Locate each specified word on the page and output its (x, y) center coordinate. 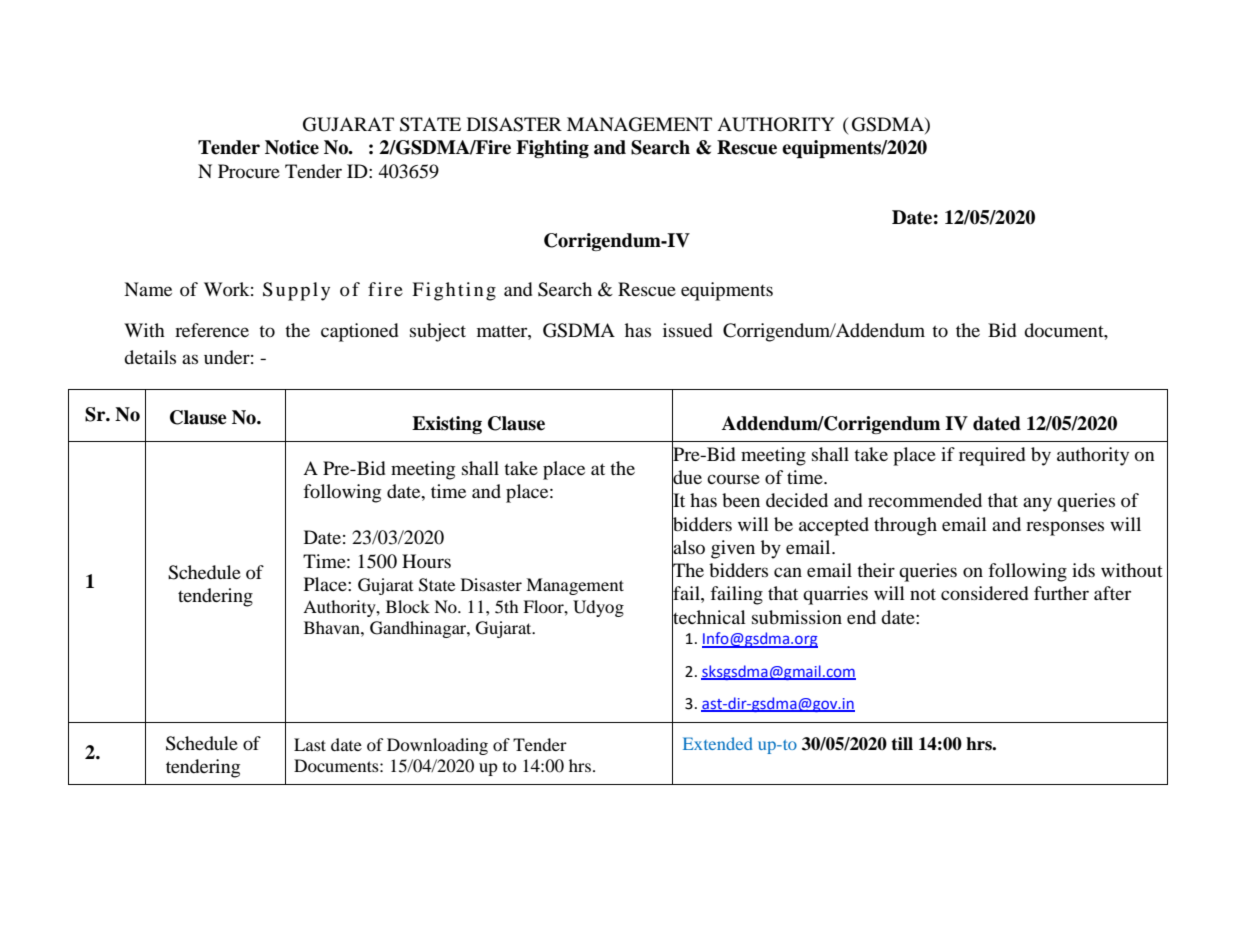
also (688, 547)
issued (687, 330)
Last (310, 744)
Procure (249, 171)
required (992, 456)
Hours (426, 561)
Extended (718, 743)
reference (212, 330)
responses (1065, 528)
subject (438, 332)
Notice (292, 147)
